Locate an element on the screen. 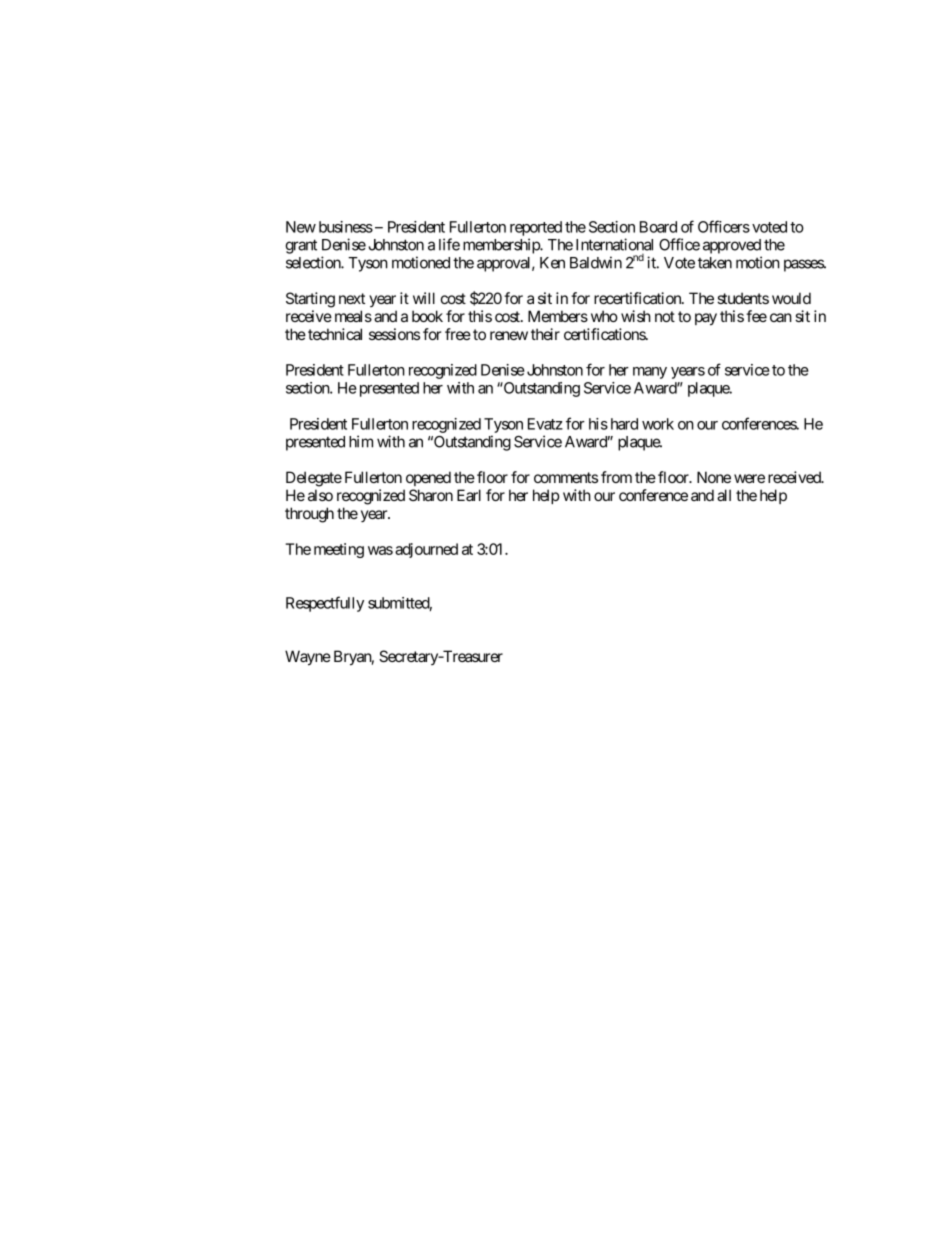 The width and height of the screenshot is (952, 1233). meeting is located at coordinates (339, 550).
